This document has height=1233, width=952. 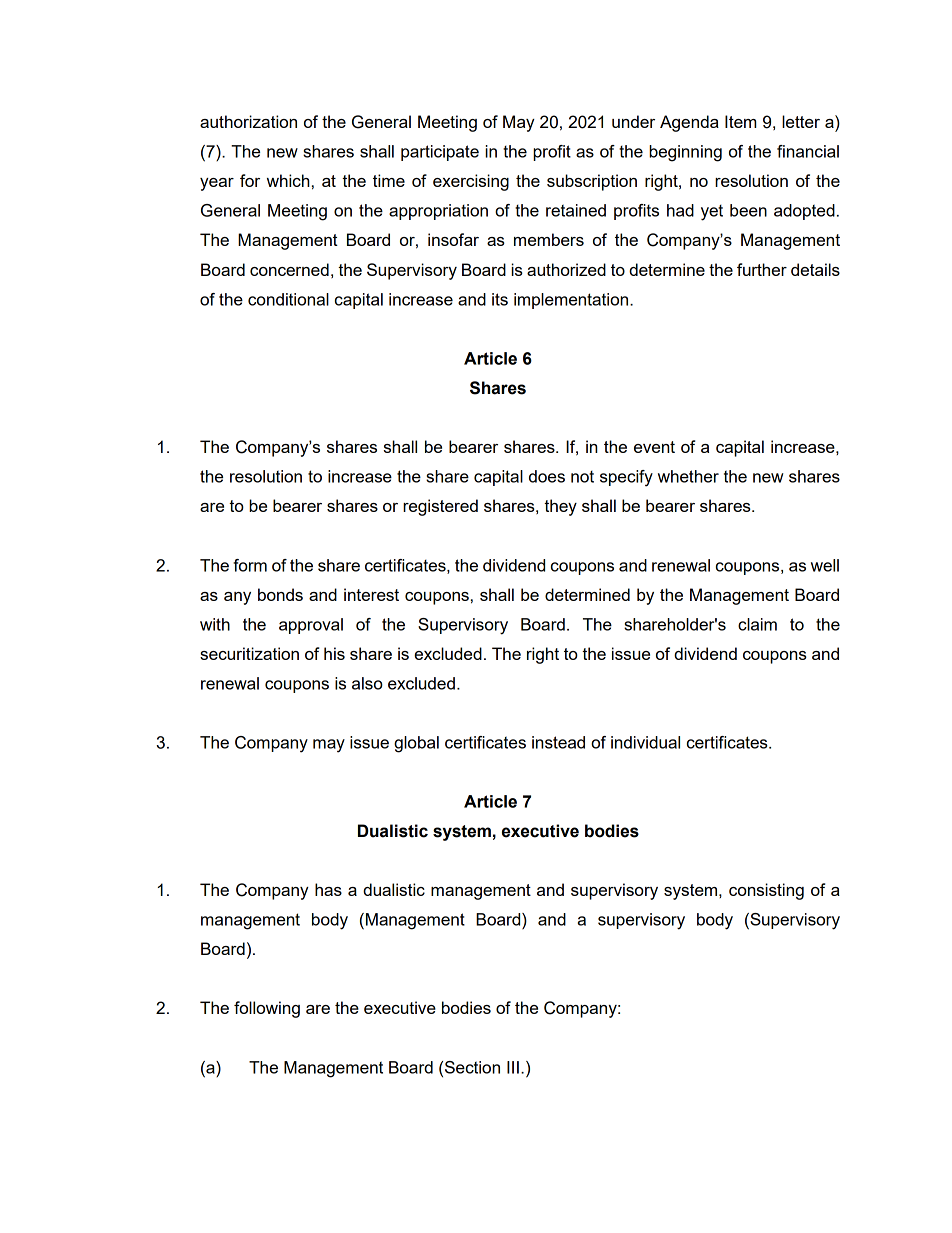 What do you see at coordinates (328, 889) in the document?
I see `has` at bounding box center [328, 889].
